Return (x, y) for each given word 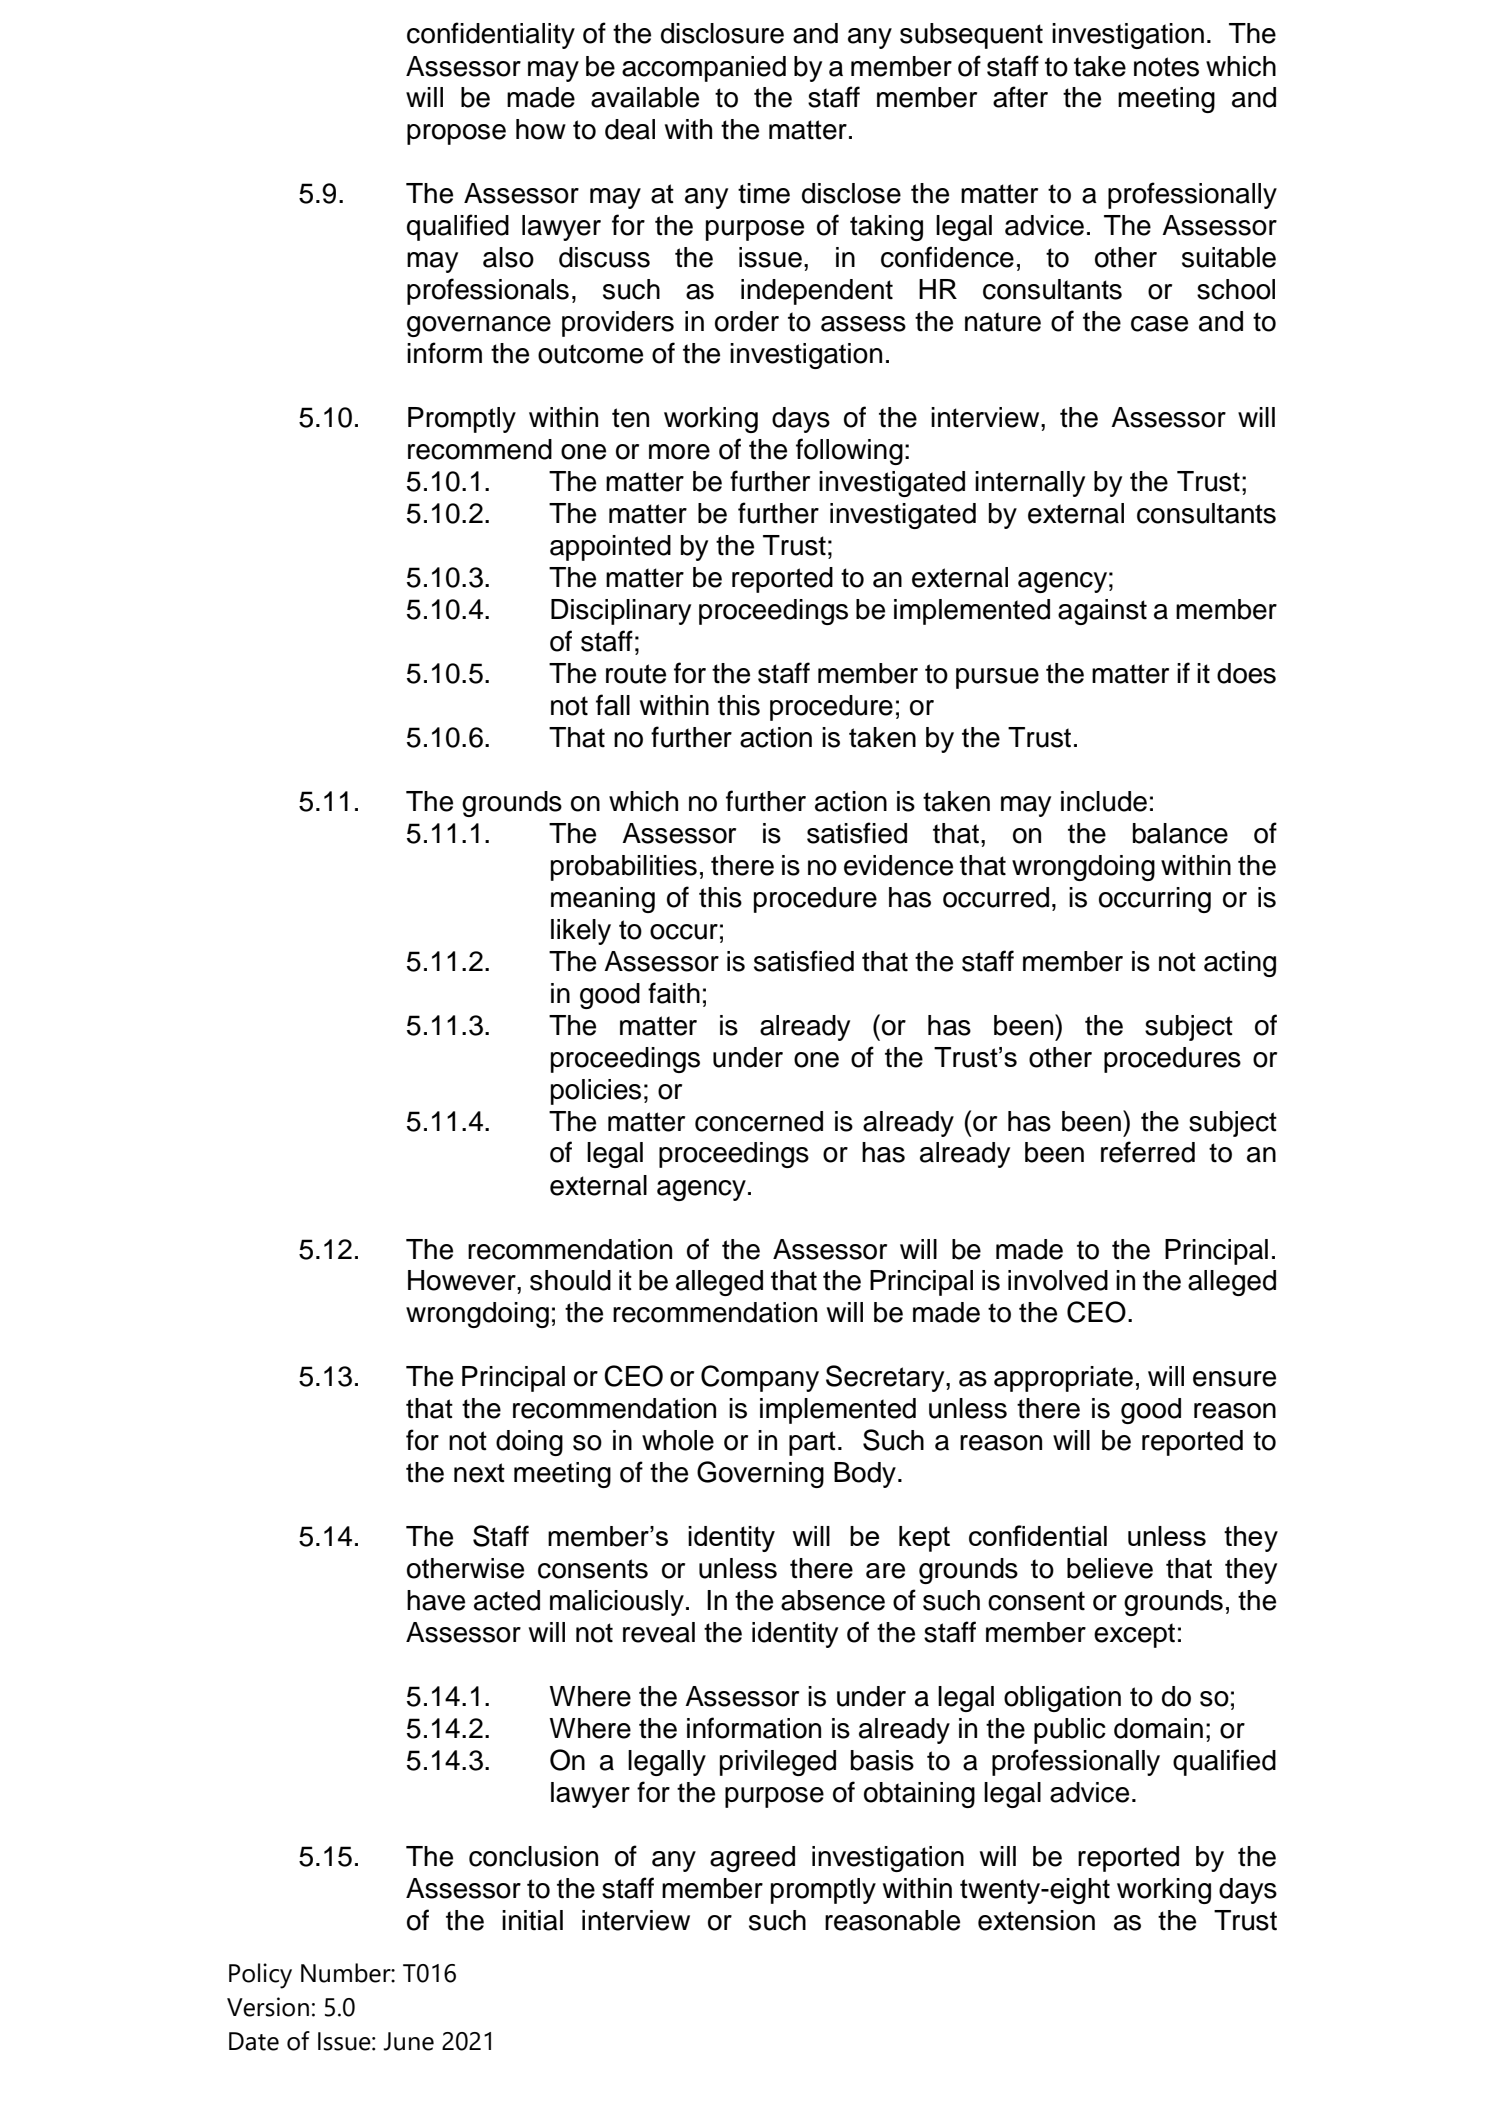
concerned (759, 1121)
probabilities (624, 868)
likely (581, 932)
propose (456, 134)
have (436, 1600)
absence (833, 1600)
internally (1030, 484)
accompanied (704, 69)
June (408, 2041)
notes (1166, 67)
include (1104, 801)
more (679, 452)
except (1134, 1635)
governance (479, 326)
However (463, 1280)
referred (1148, 1152)
